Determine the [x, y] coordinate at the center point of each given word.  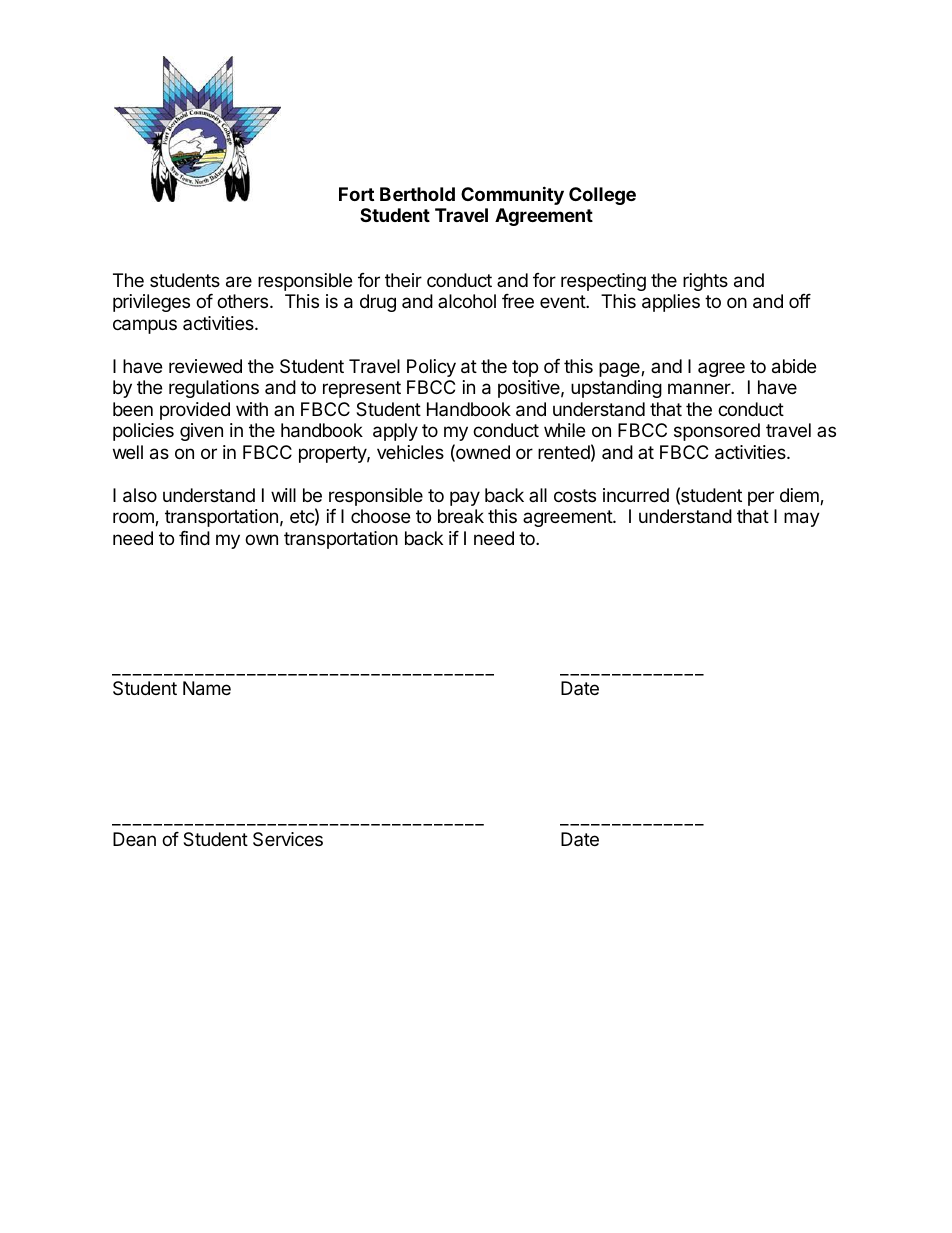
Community [512, 195]
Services [288, 839]
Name [207, 688]
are [239, 282]
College [602, 196]
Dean [134, 839]
